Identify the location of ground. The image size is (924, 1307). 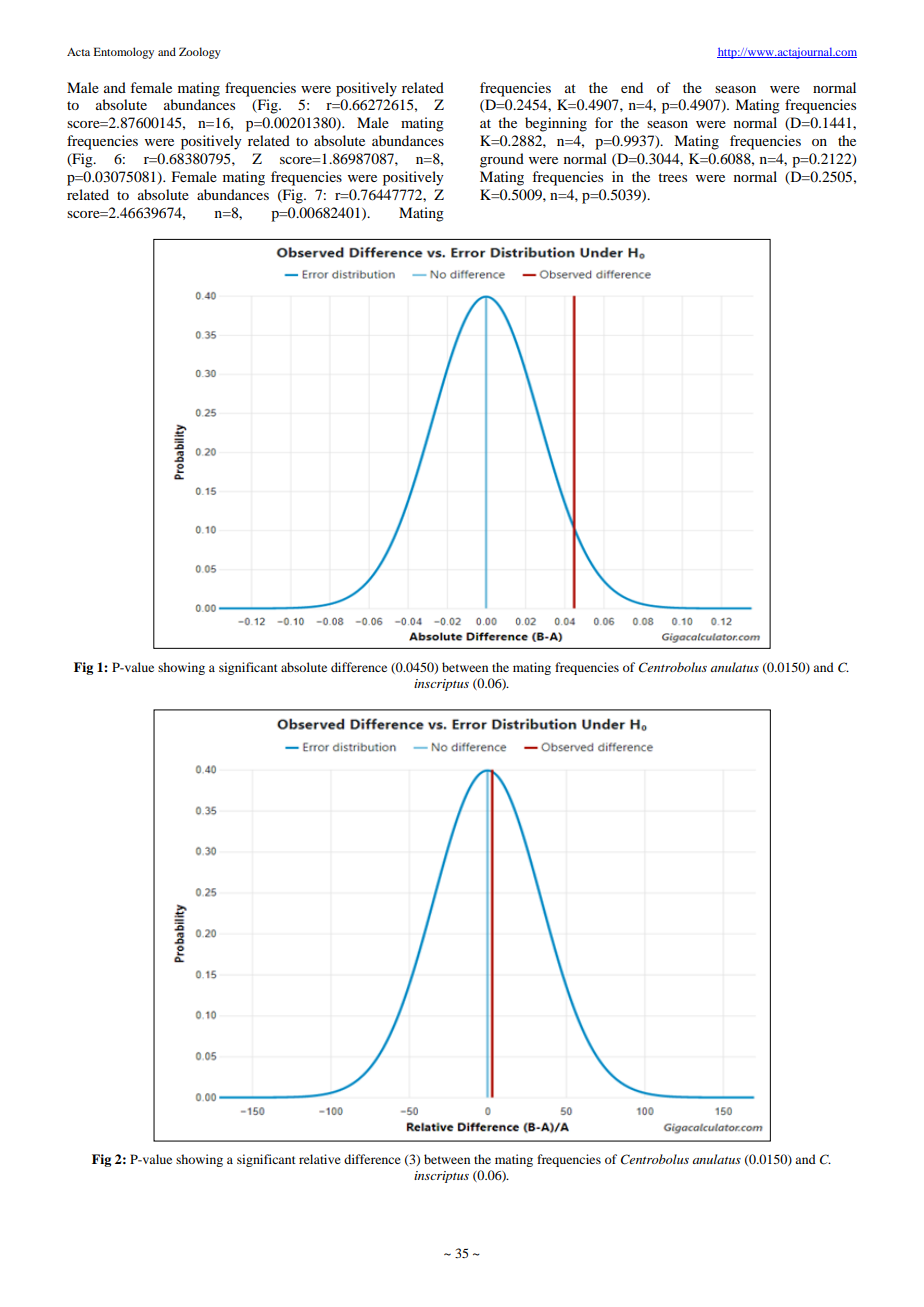
(502, 160).
